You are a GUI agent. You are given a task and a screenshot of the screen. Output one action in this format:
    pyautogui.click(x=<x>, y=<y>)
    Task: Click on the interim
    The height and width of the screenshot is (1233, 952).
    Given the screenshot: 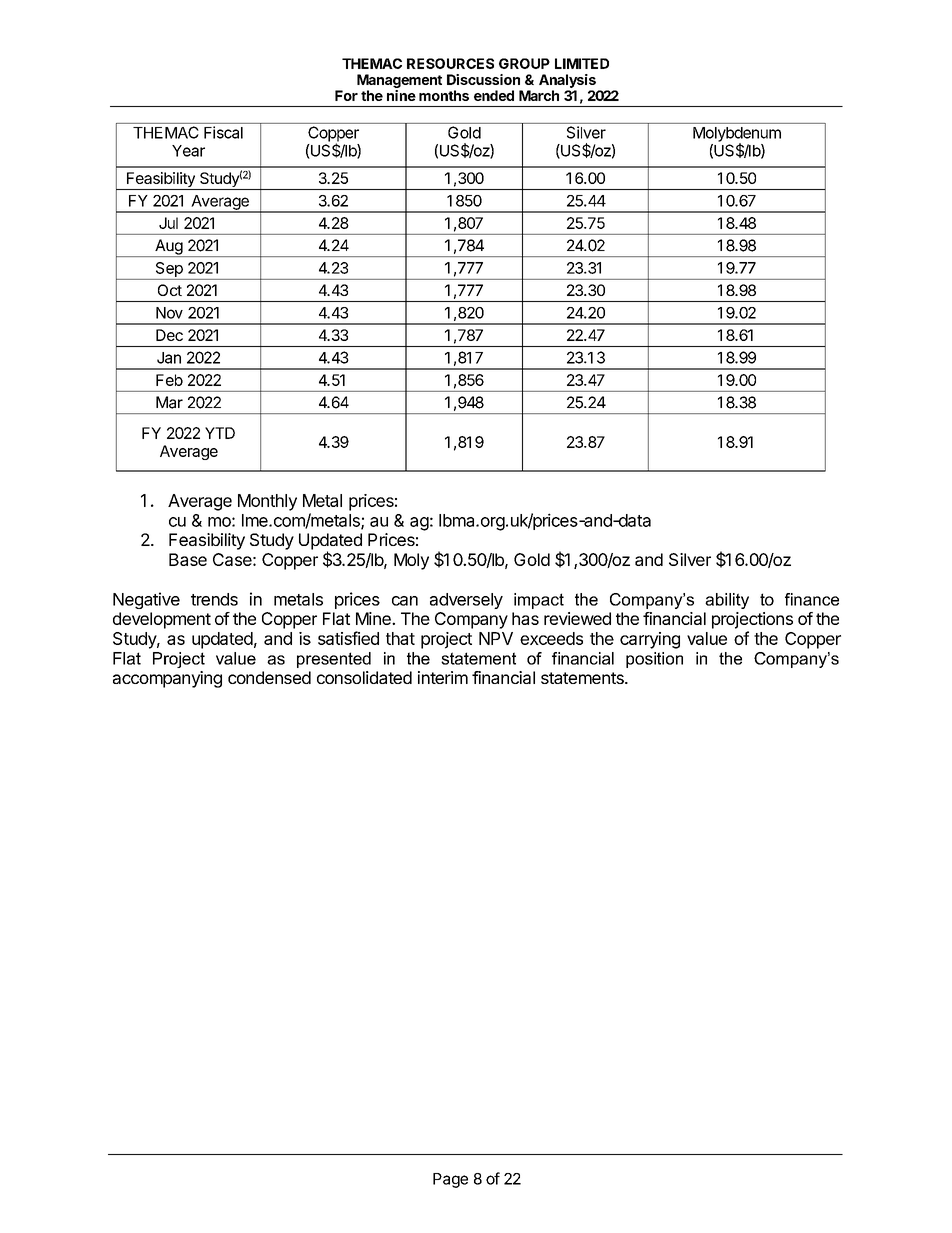 What is the action you would take?
    pyautogui.click(x=443, y=677)
